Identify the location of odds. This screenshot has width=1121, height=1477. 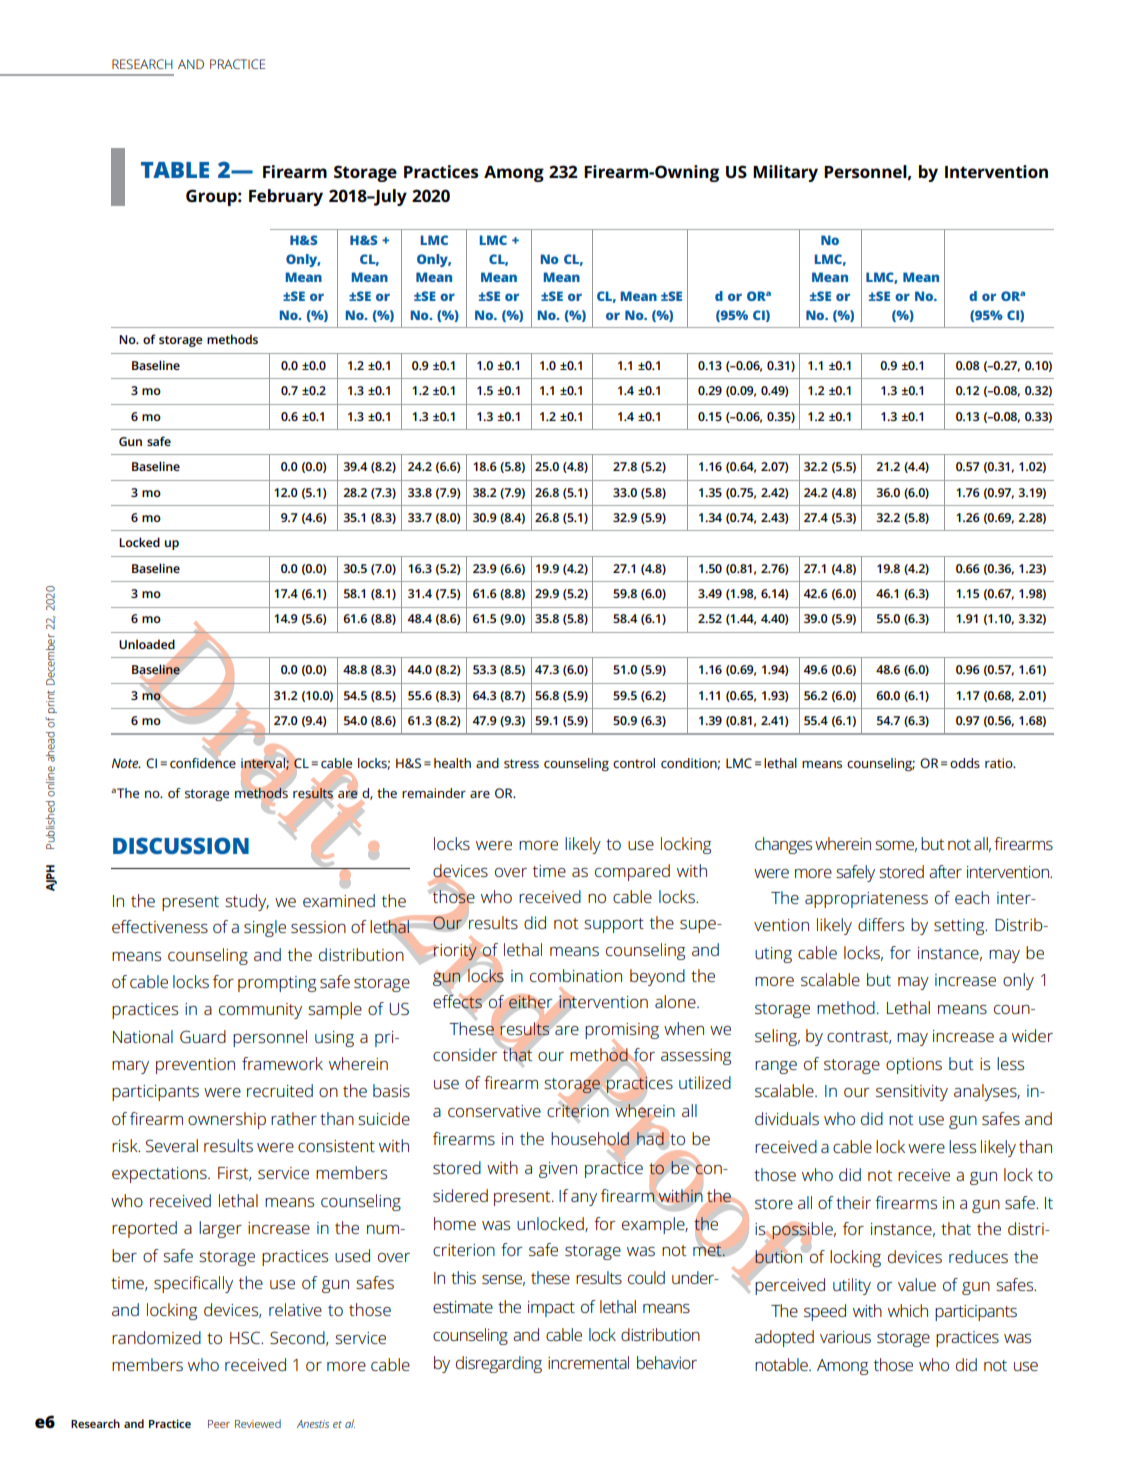
(965, 763).
